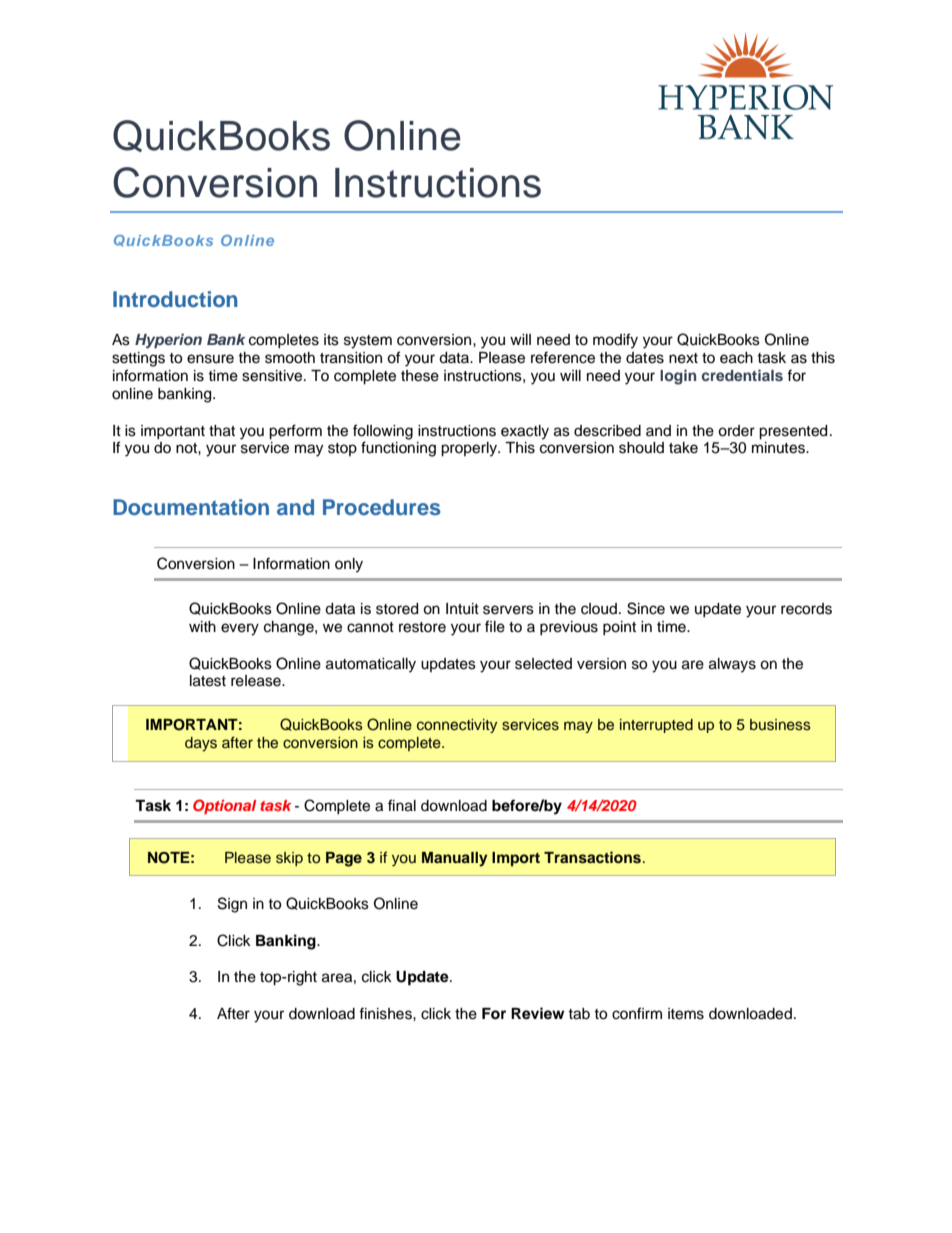 The width and height of the document is (952, 1233). I want to click on Transactions, so click(592, 857).
